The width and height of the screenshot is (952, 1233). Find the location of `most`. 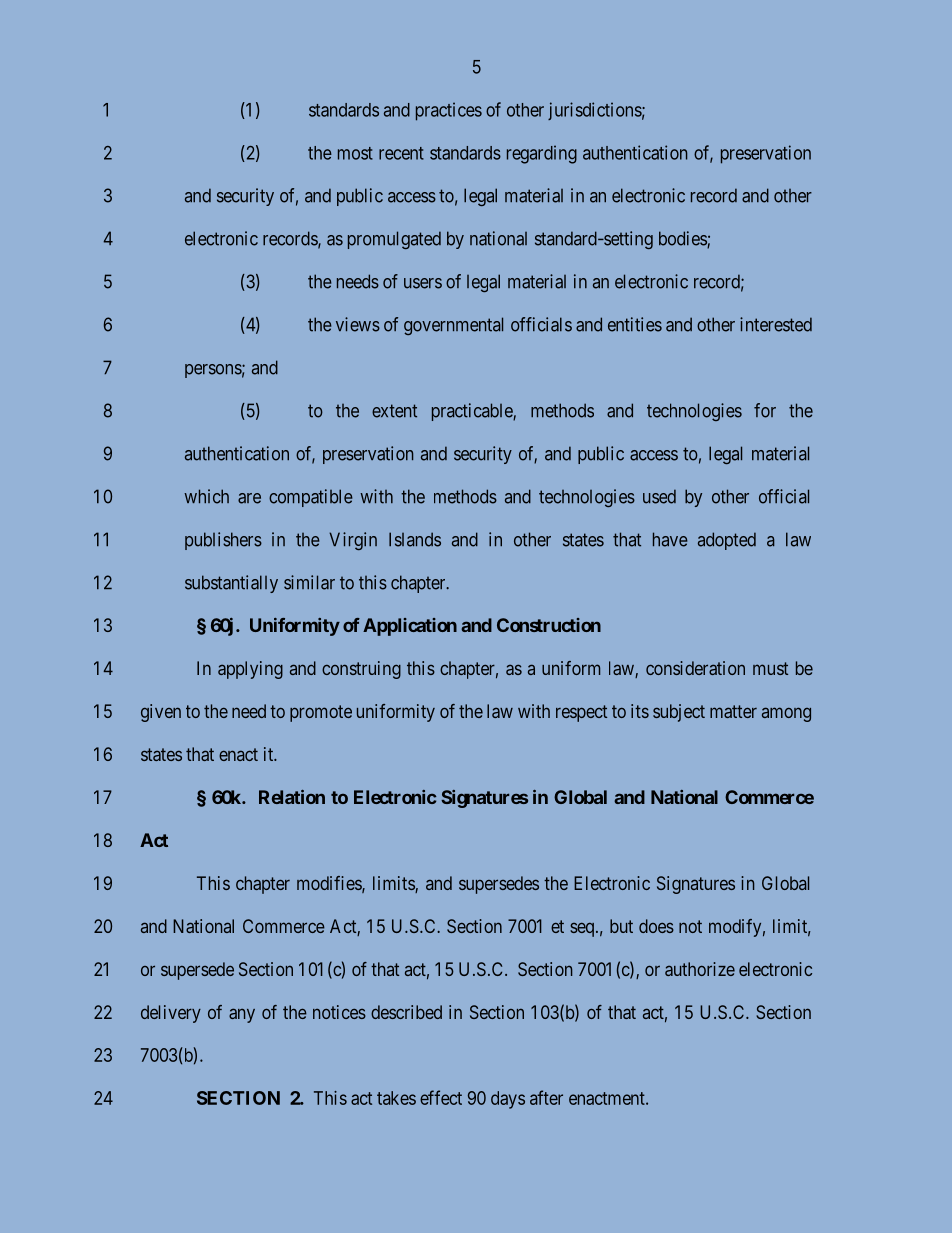

most is located at coordinates (355, 153).
